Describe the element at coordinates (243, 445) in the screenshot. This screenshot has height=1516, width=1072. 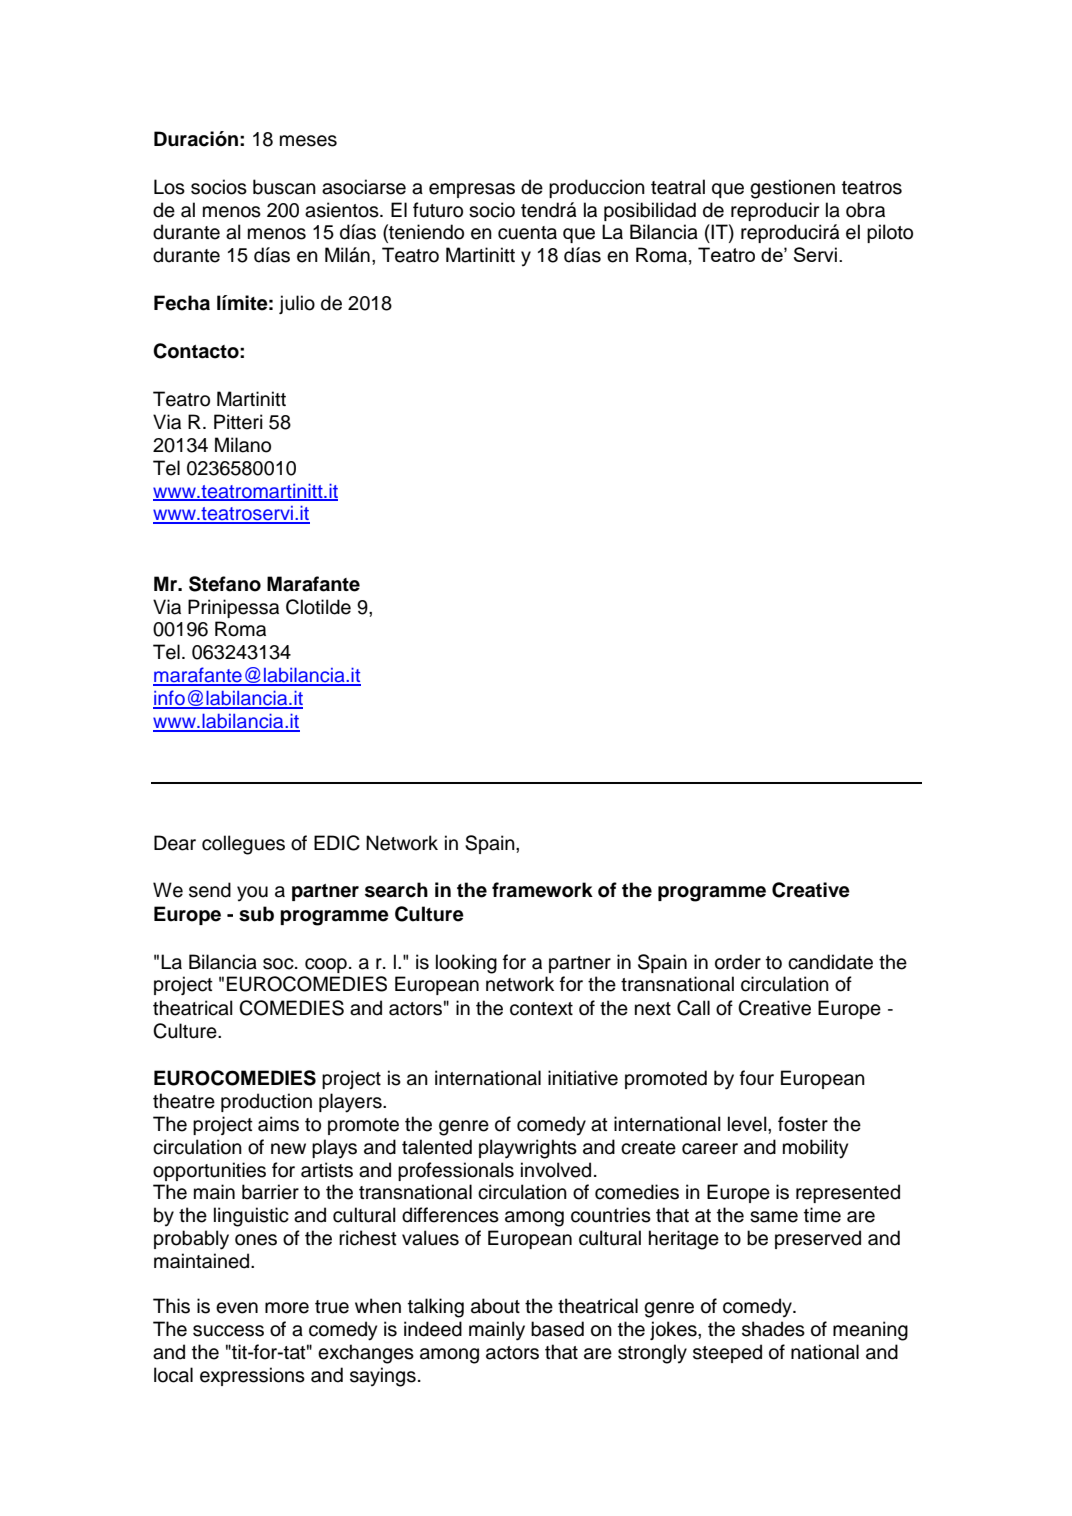
I see `Milano` at that location.
